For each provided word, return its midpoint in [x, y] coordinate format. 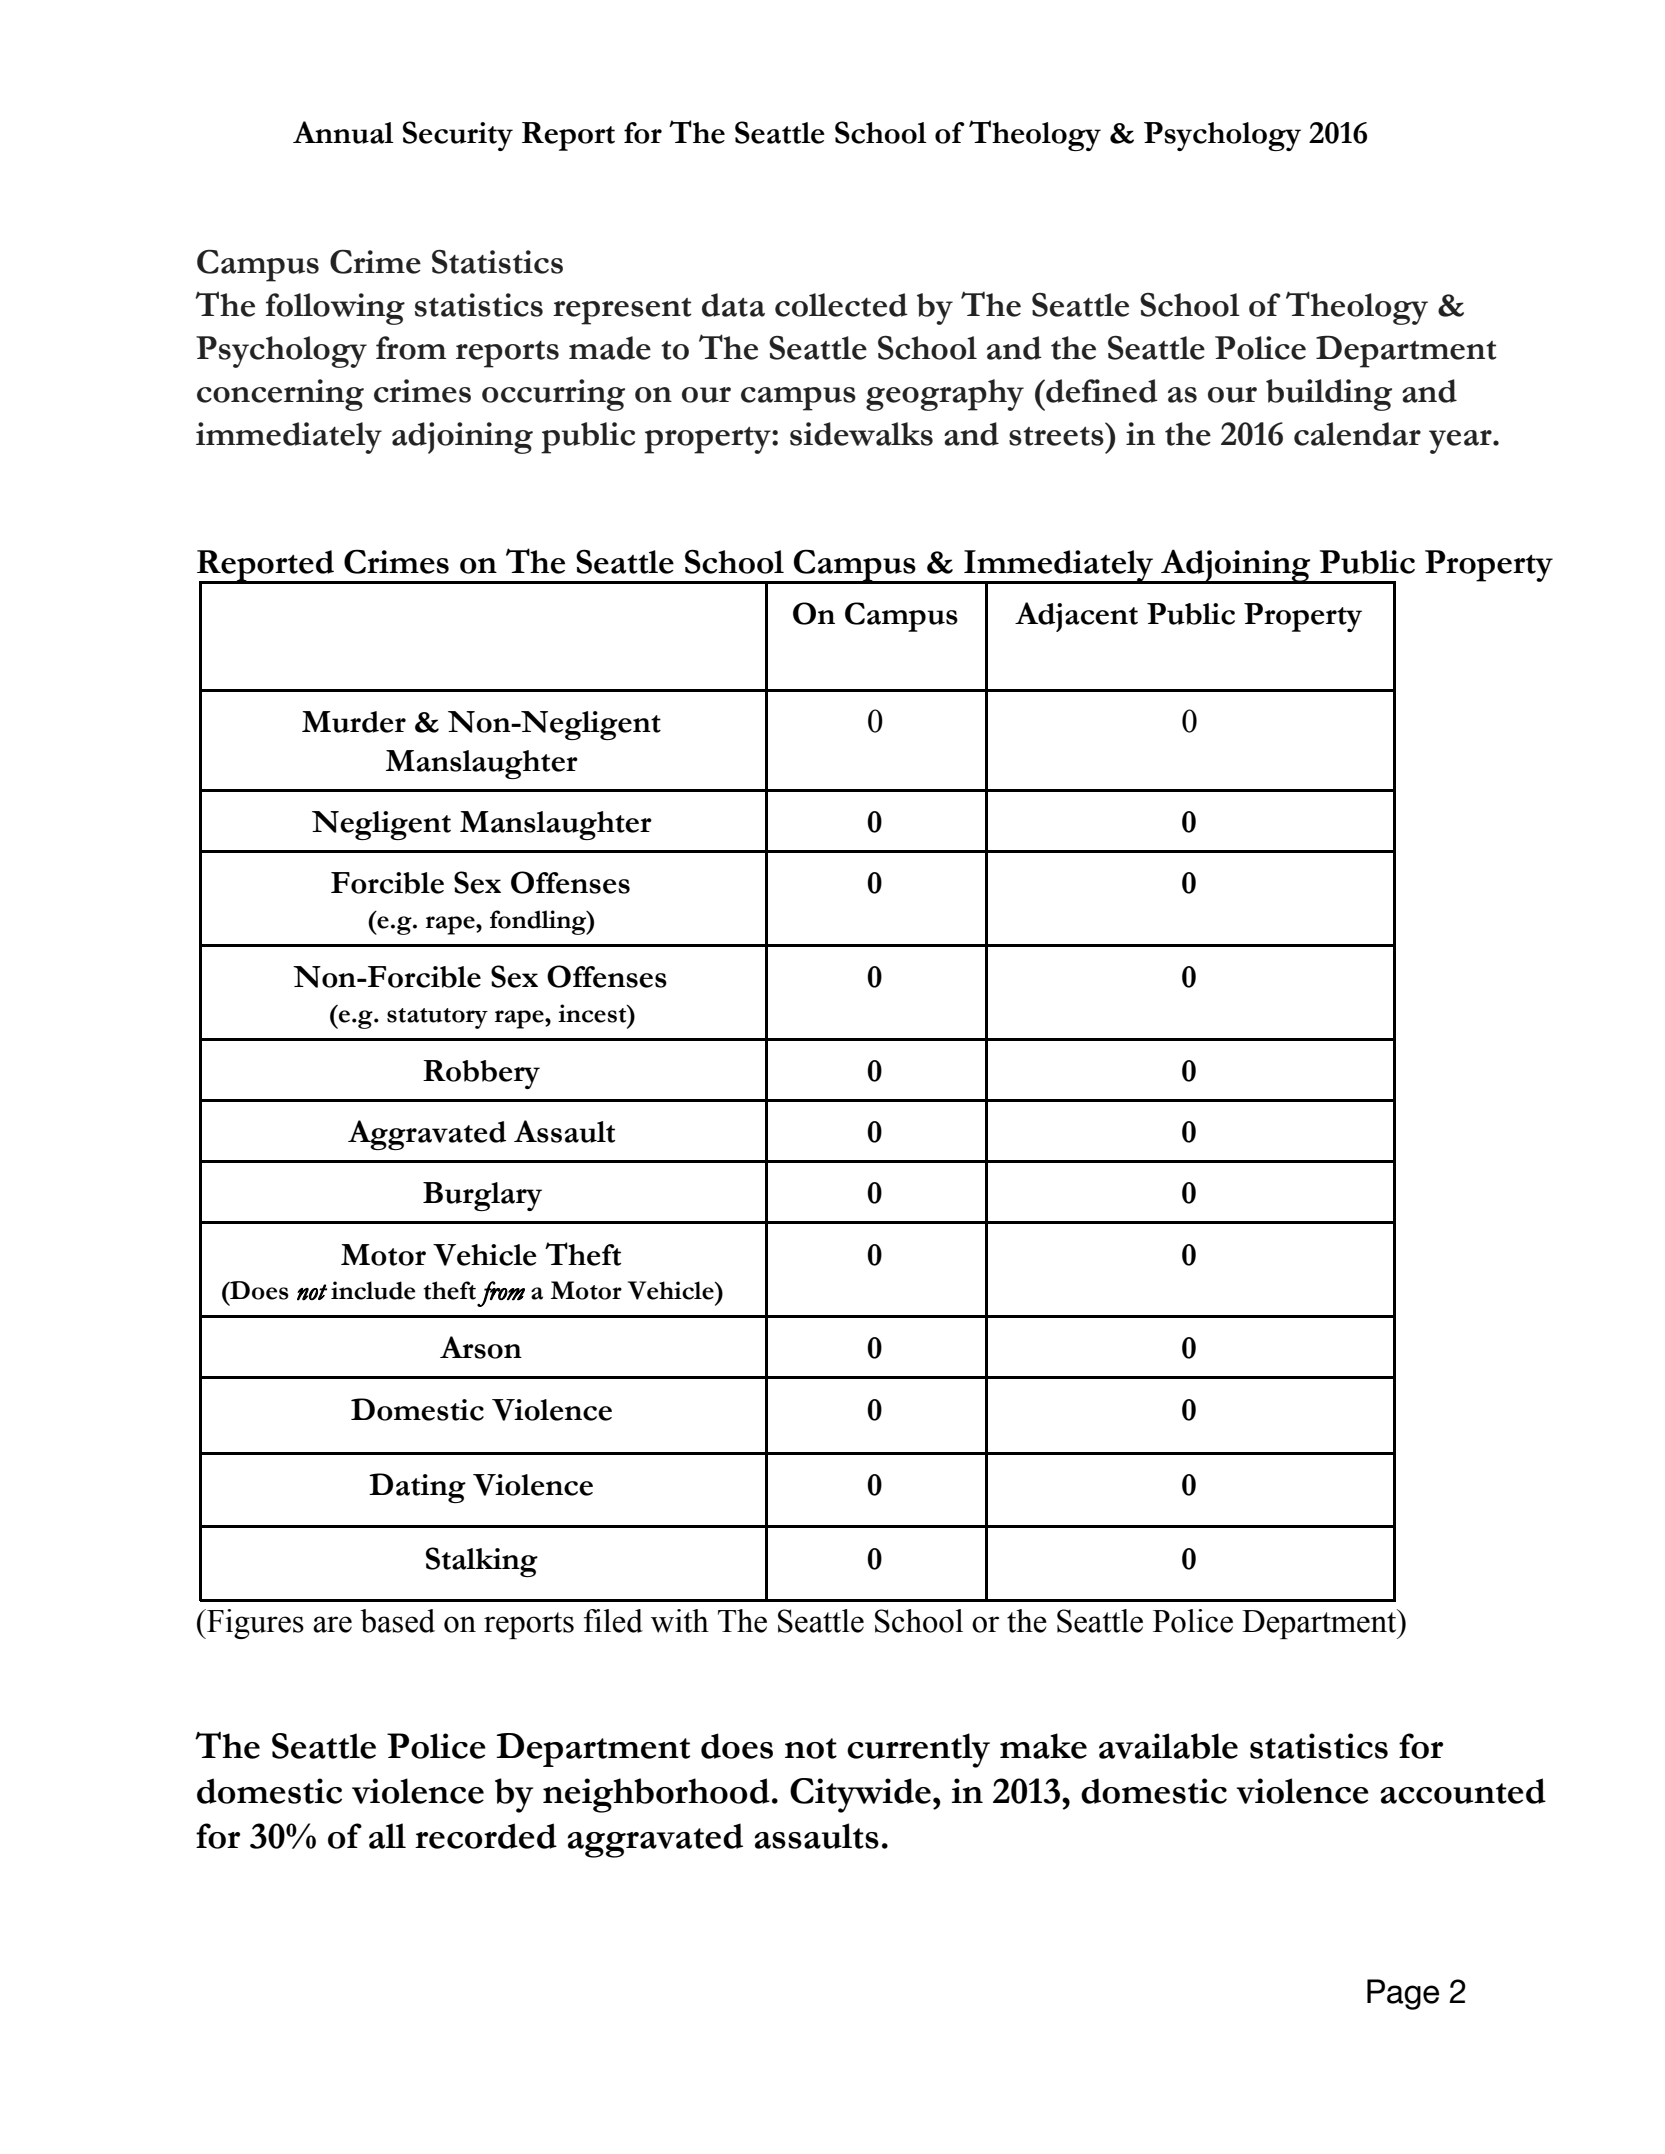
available [1168, 1746]
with [680, 1621]
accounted [1463, 1791]
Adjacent [1076, 617]
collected [841, 305]
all [387, 1836]
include [373, 1290]
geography [945, 395]
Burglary [482, 1196]
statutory [437, 1018]
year [1461, 442]
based [397, 1621]
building [1329, 395]
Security [458, 136]
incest [593, 1013]
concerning [280, 395]
